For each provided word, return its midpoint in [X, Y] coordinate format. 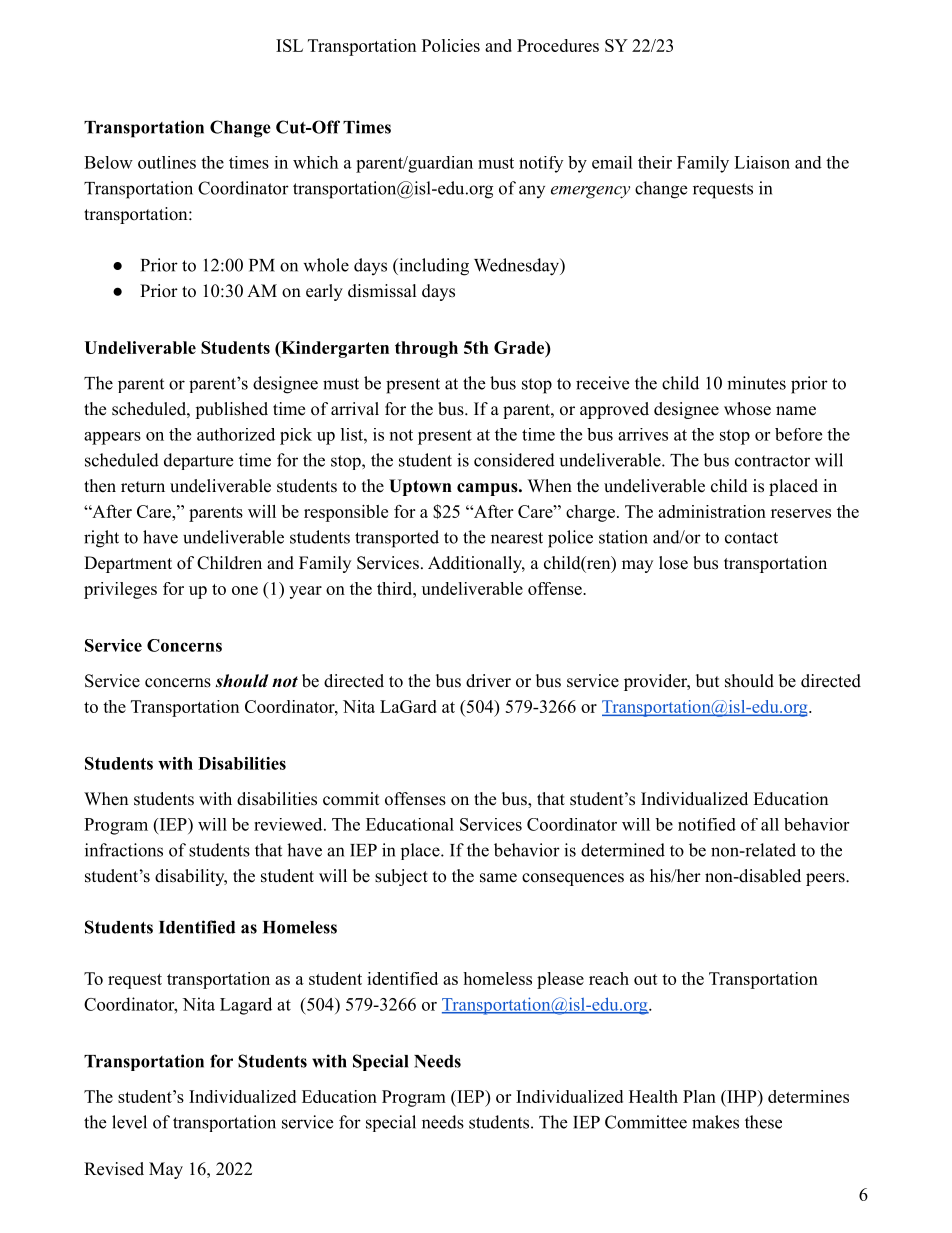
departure [198, 461]
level [129, 1122]
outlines [167, 162]
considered [514, 460]
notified [707, 824]
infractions [124, 850]
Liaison [762, 162]
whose [747, 409]
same [498, 878]
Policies [451, 45]
